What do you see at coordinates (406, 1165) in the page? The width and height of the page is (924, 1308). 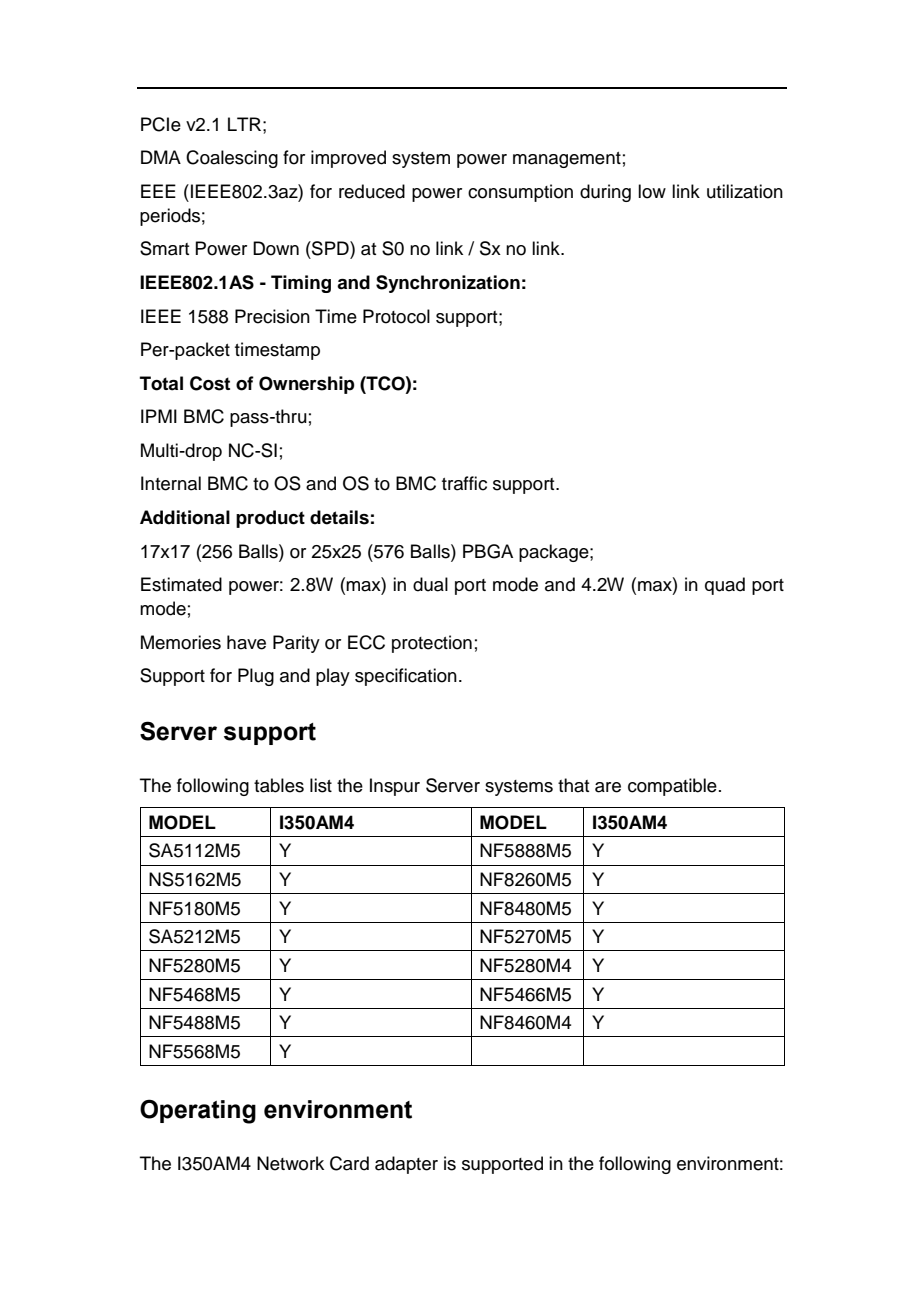 I see `adapter` at bounding box center [406, 1165].
